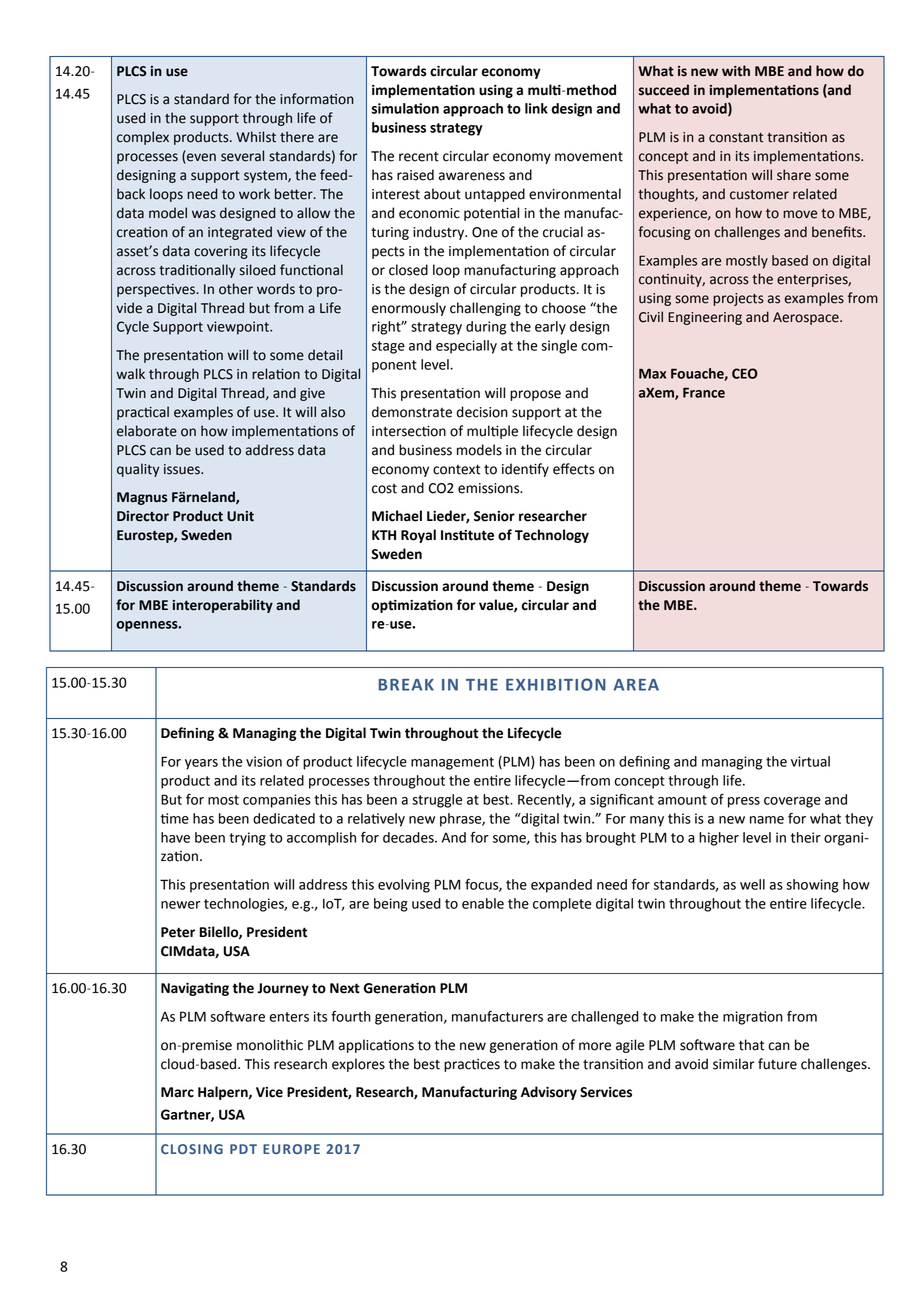 Image resolution: width=924 pixels, height=1308 pixels. I want to click on decision, so click(482, 412).
